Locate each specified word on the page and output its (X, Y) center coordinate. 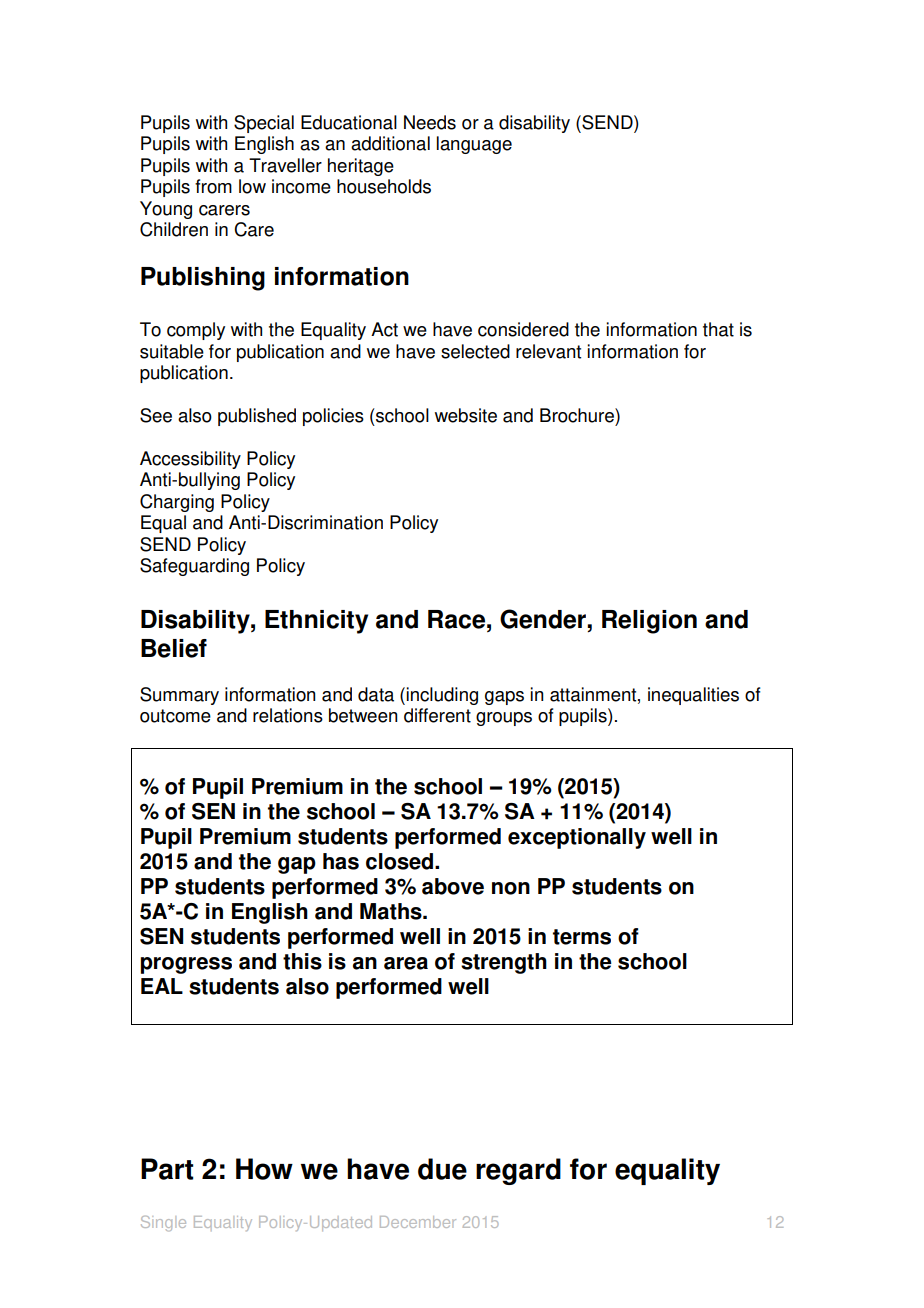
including (442, 696)
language (474, 145)
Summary (179, 696)
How (264, 1169)
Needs (430, 122)
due (442, 1169)
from (213, 186)
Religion (649, 622)
